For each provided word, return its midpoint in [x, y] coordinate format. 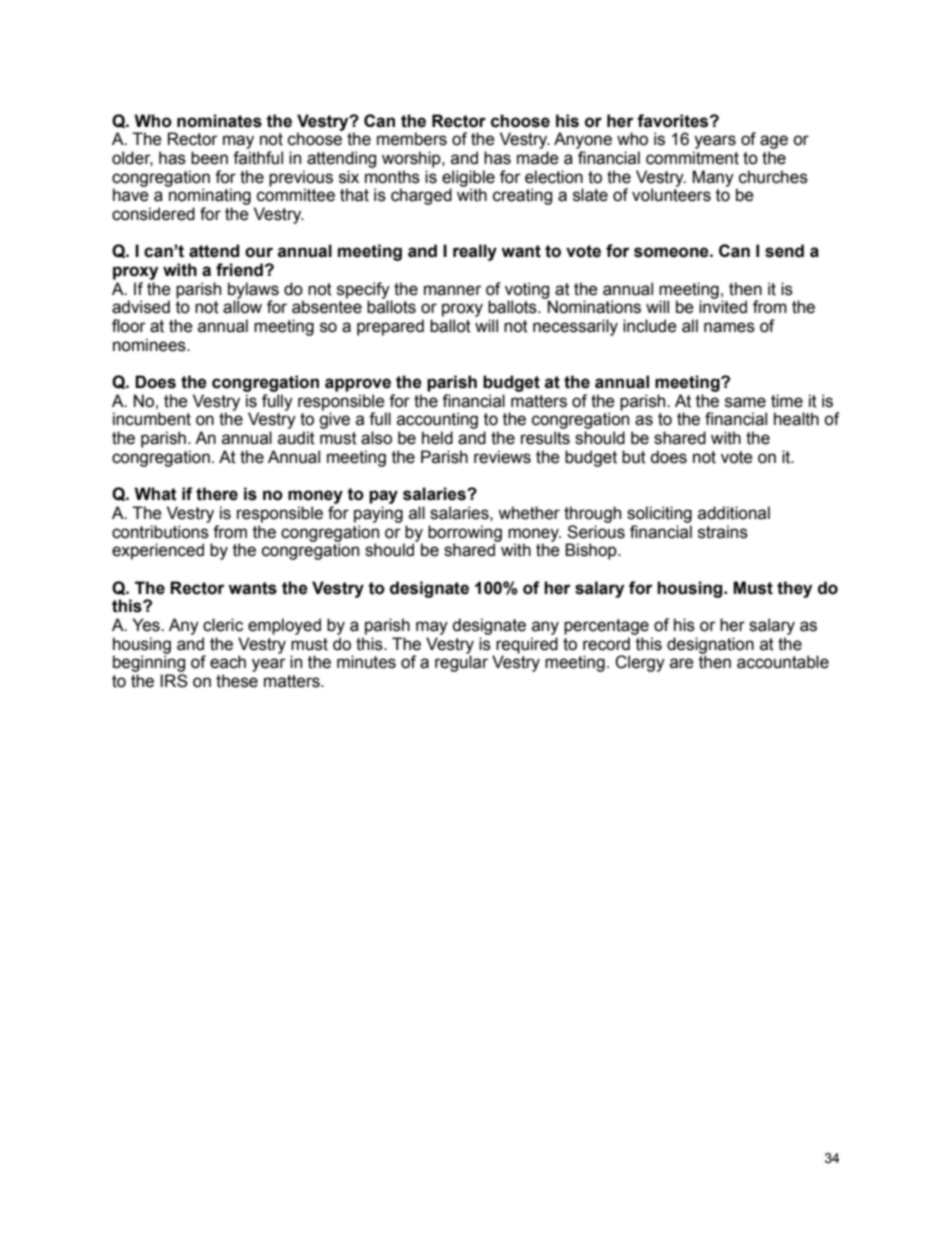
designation [710, 646]
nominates [219, 121]
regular [461, 663]
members [412, 139]
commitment [692, 158]
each [228, 662]
